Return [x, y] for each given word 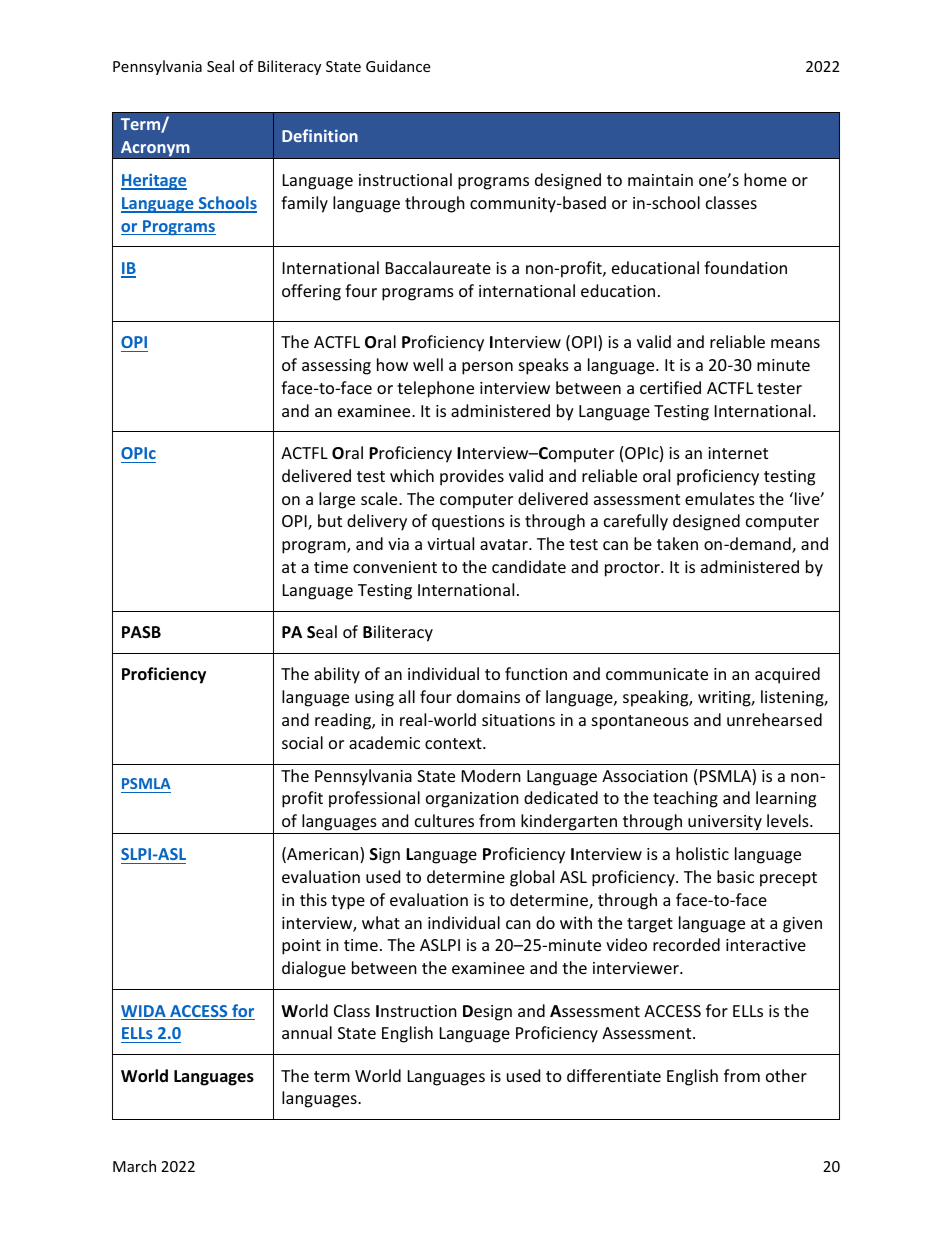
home [765, 179]
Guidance [398, 66]
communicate [657, 674]
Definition [320, 135]
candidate [529, 566]
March [134, 1166]
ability [337, 675]
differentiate [614, 1075]
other [786, 1075]
